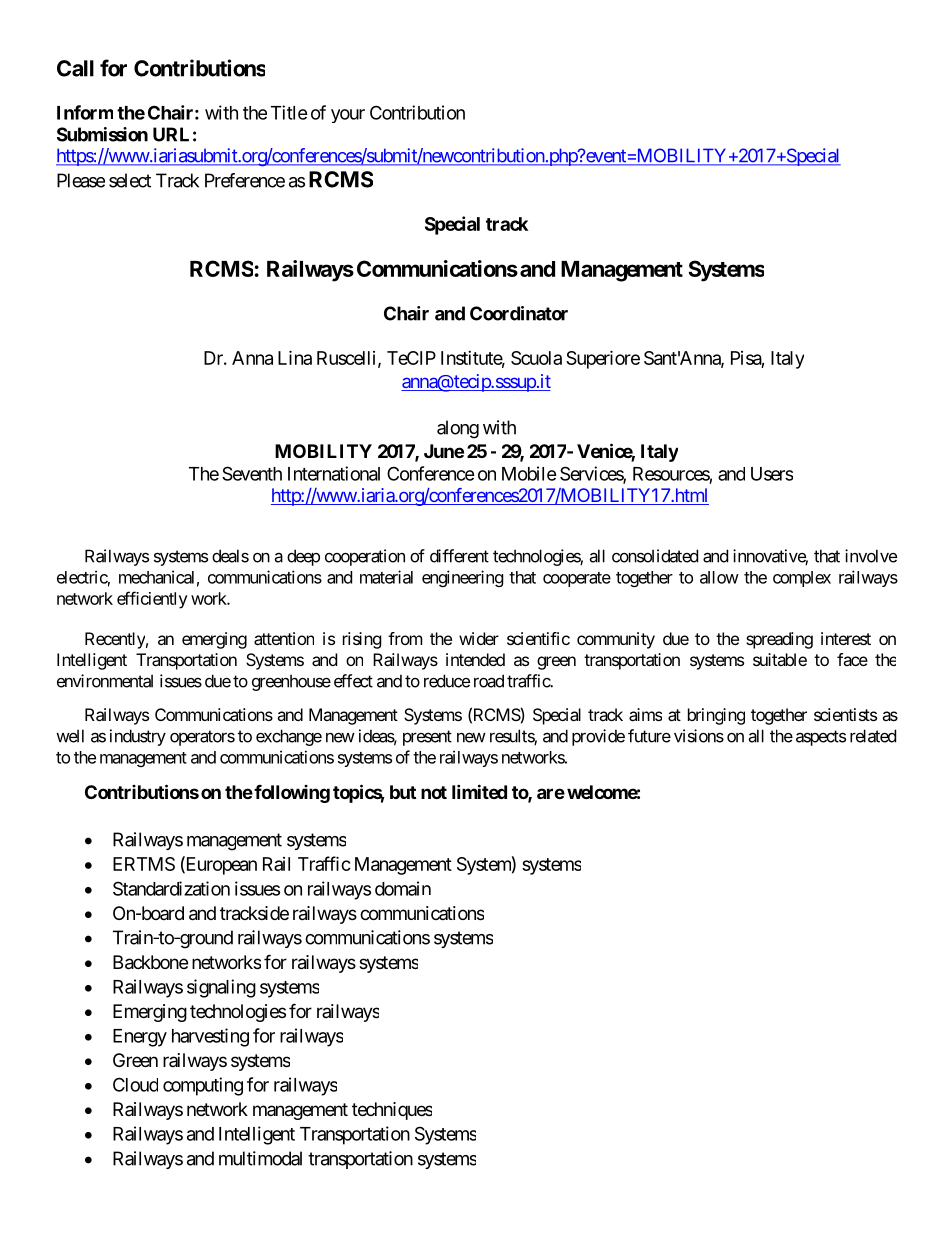  Describe the element at coordinates (392, 1111) in the image. I see `techniques` at that location.
